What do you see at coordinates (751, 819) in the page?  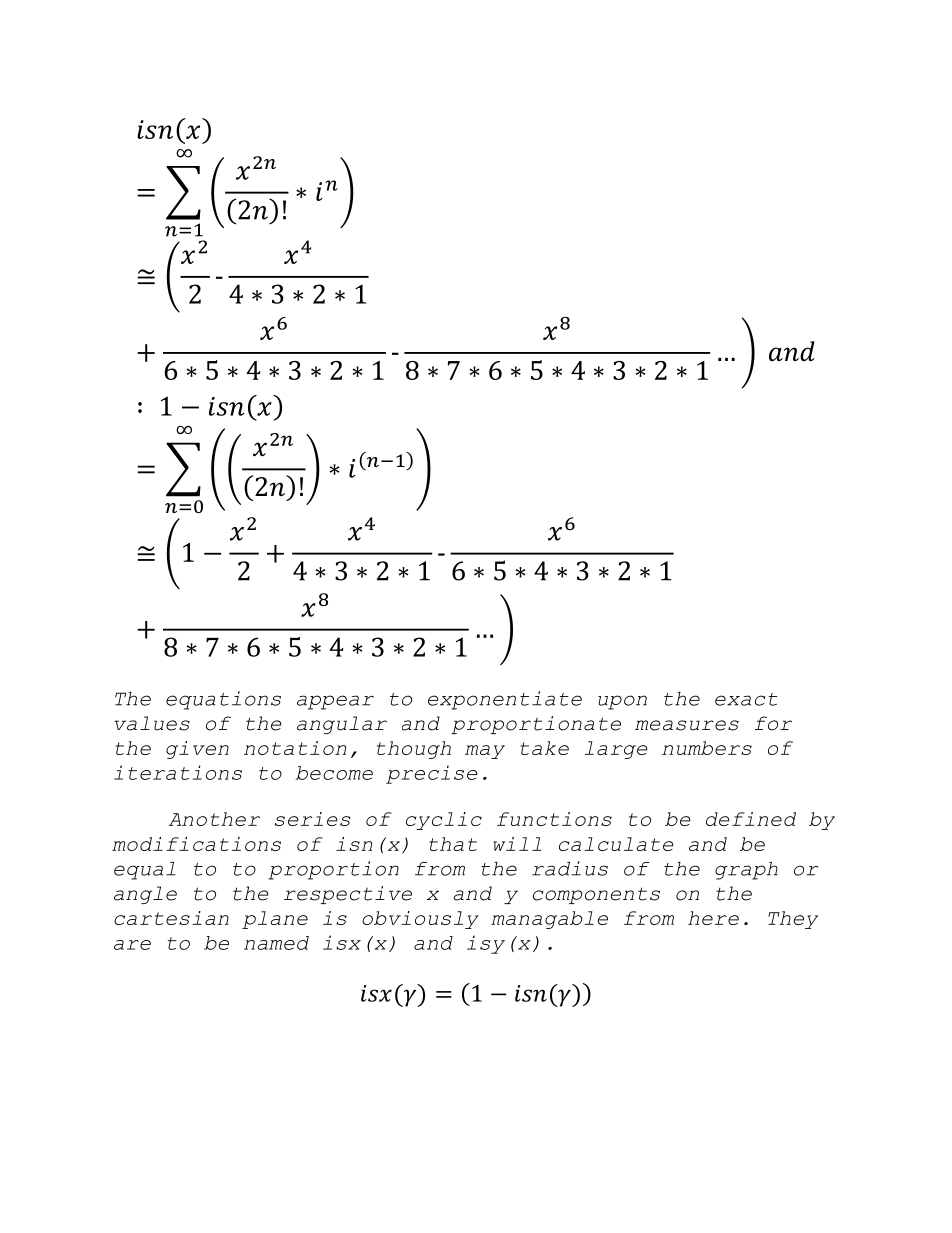 I see `defined` at bounding box center [751, 819].
